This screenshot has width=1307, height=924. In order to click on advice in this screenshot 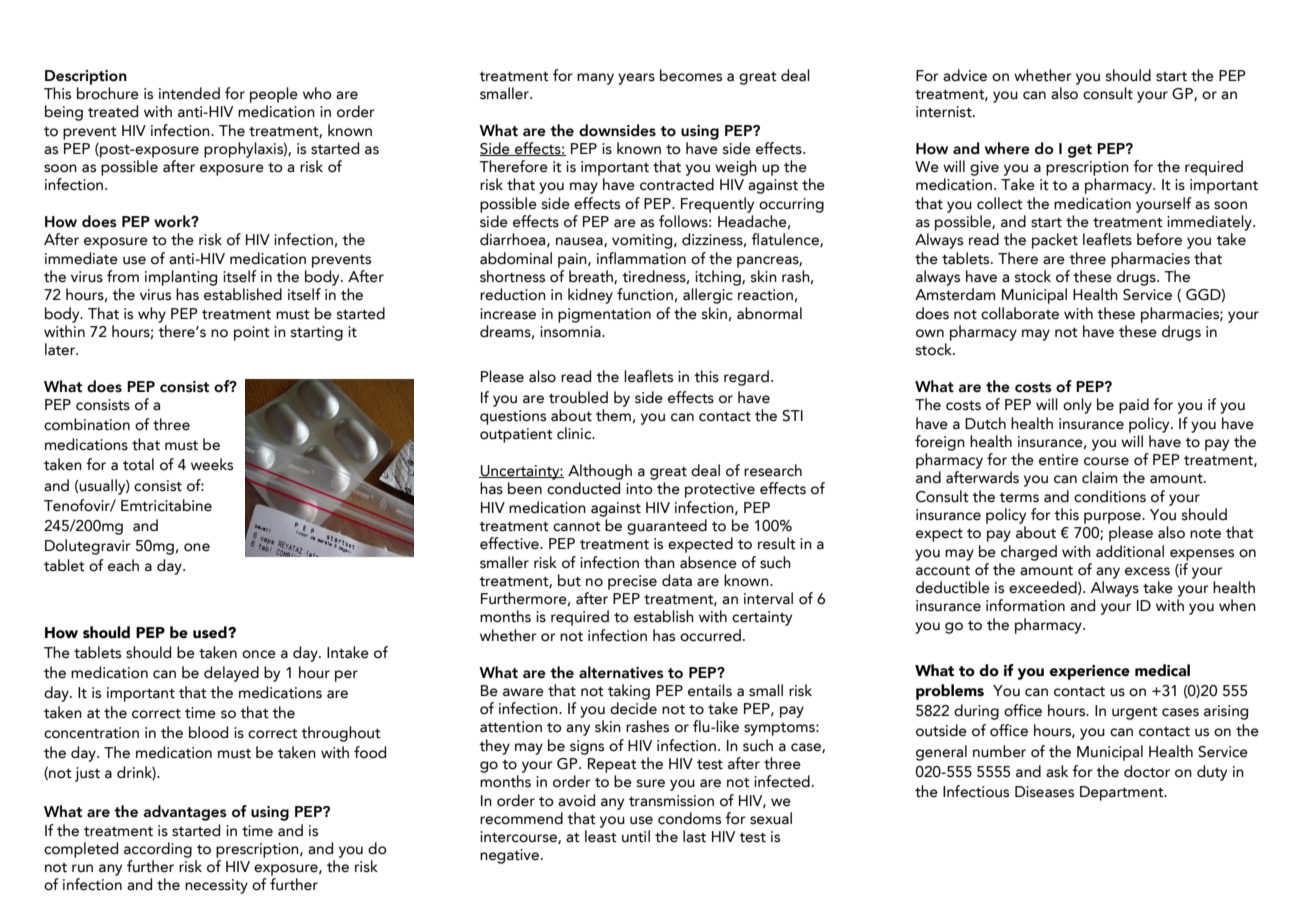, I will do `click(965, 75)`.
